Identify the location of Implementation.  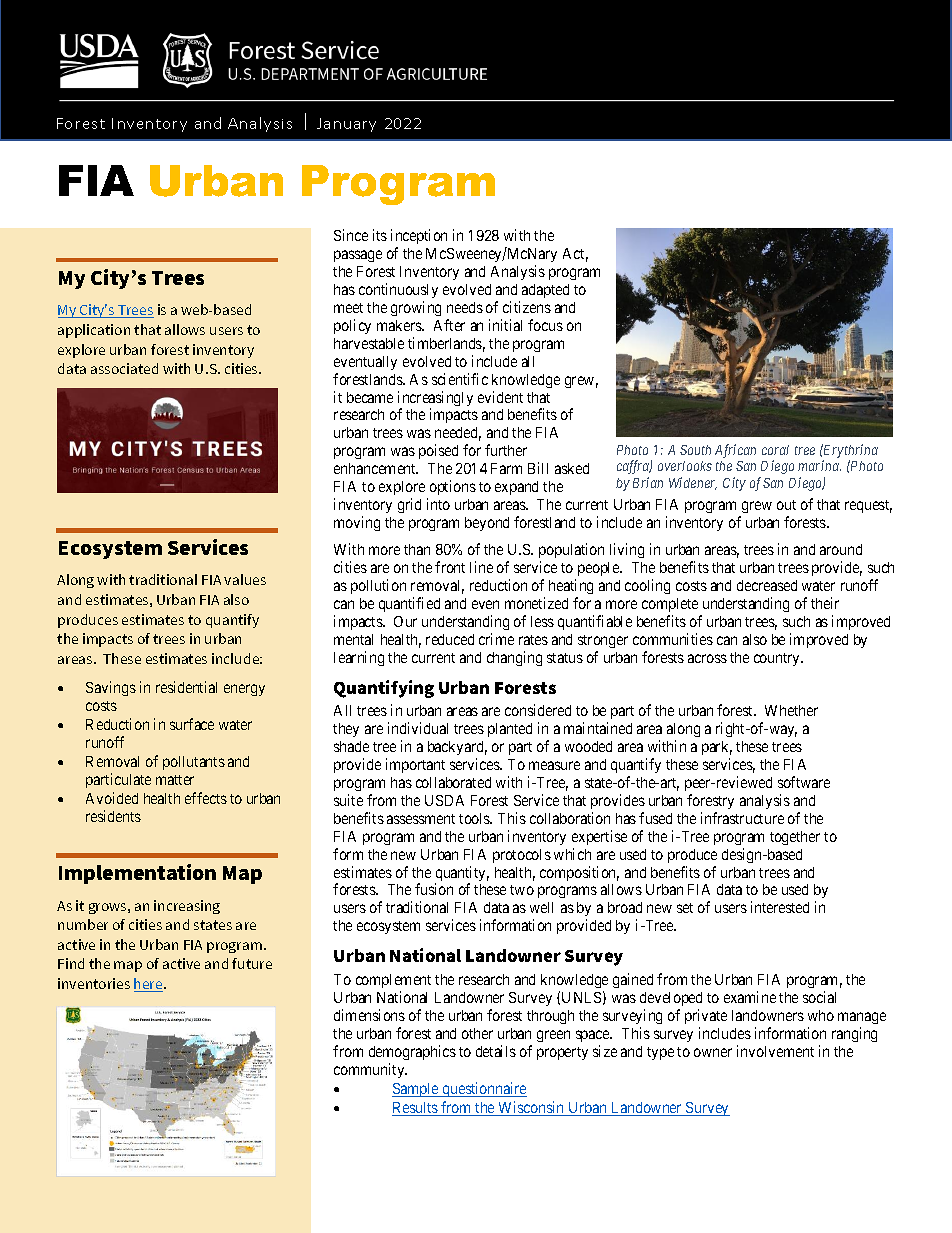
(137, 874).
